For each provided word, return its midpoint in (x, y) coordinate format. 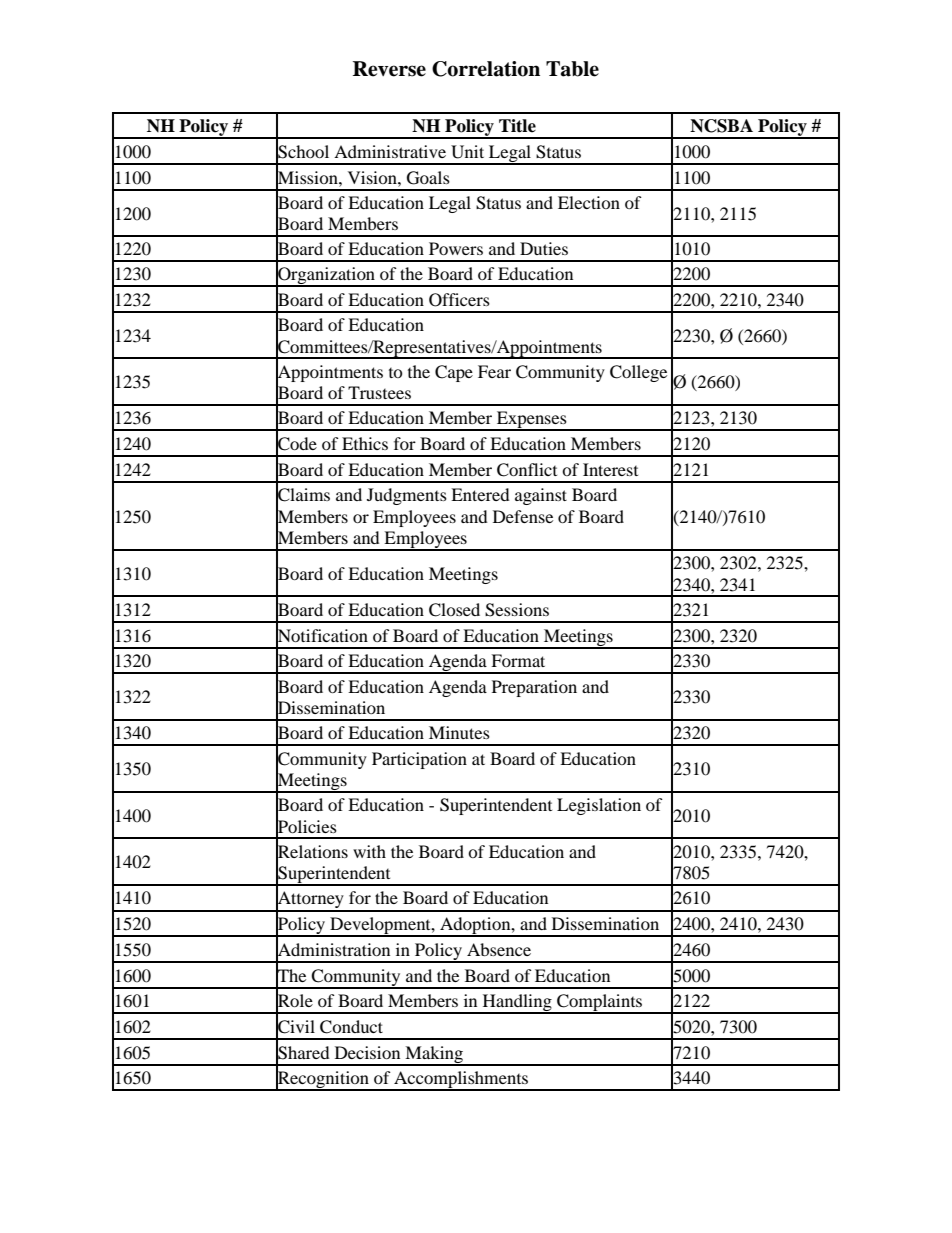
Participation (419, 760)
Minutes (459, 732)
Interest (610, 469)
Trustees (379, 392)
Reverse (389, 69)
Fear (494, 371)
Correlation (486, 69)
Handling (517, 1004)
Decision (367, 1052)
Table (572, 69)
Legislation (599, 806)
